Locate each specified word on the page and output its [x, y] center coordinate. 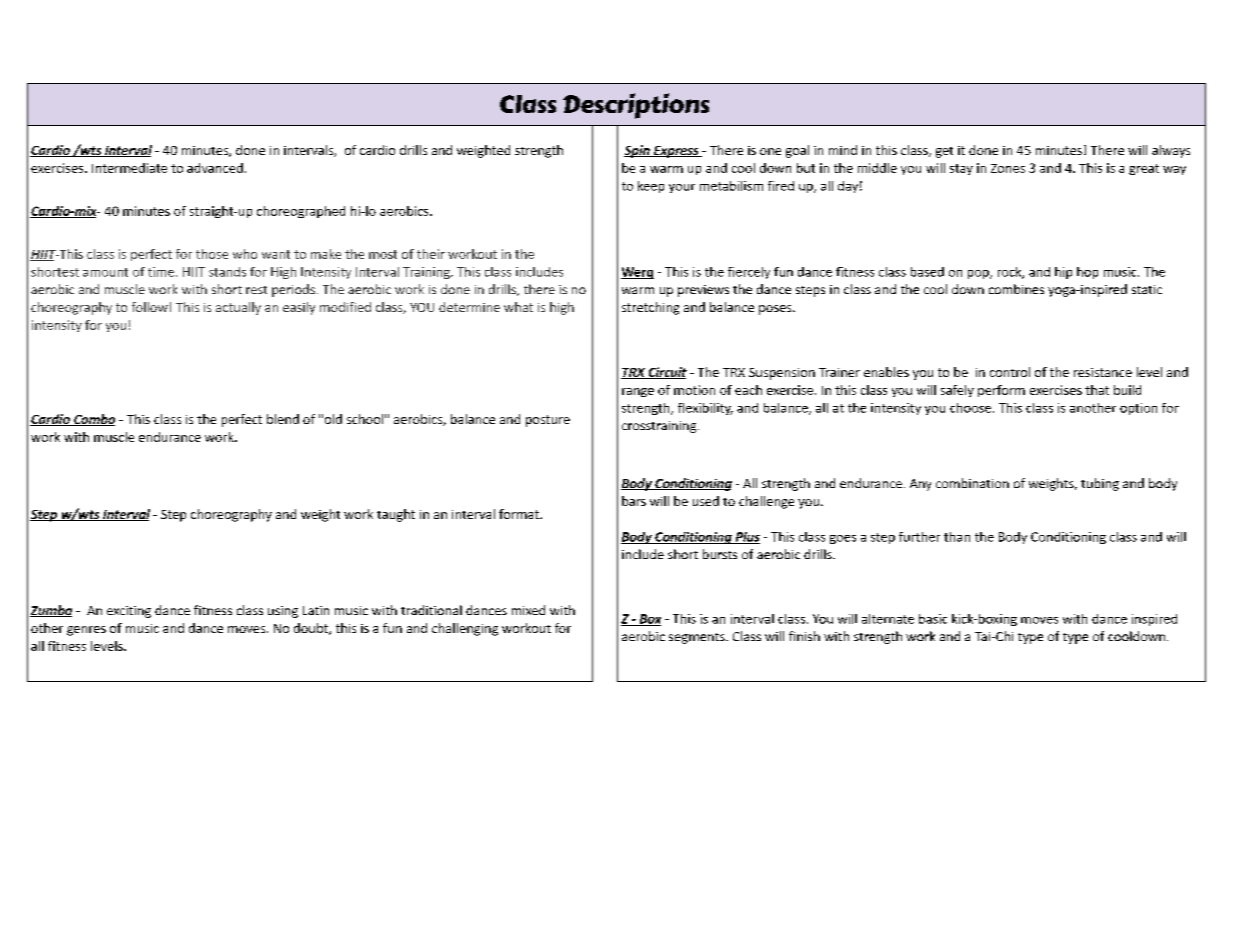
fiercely [749, 273]
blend [283, 419]
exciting [129, 612]
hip [1063, 273]
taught [396, 515]
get [944, 152]
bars [634, 501]
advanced [215, 168]
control [1010, 372]
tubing [1100, 484]
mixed [528, 610]
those [212, 254]
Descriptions [636, 106]
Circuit [666, 373]
